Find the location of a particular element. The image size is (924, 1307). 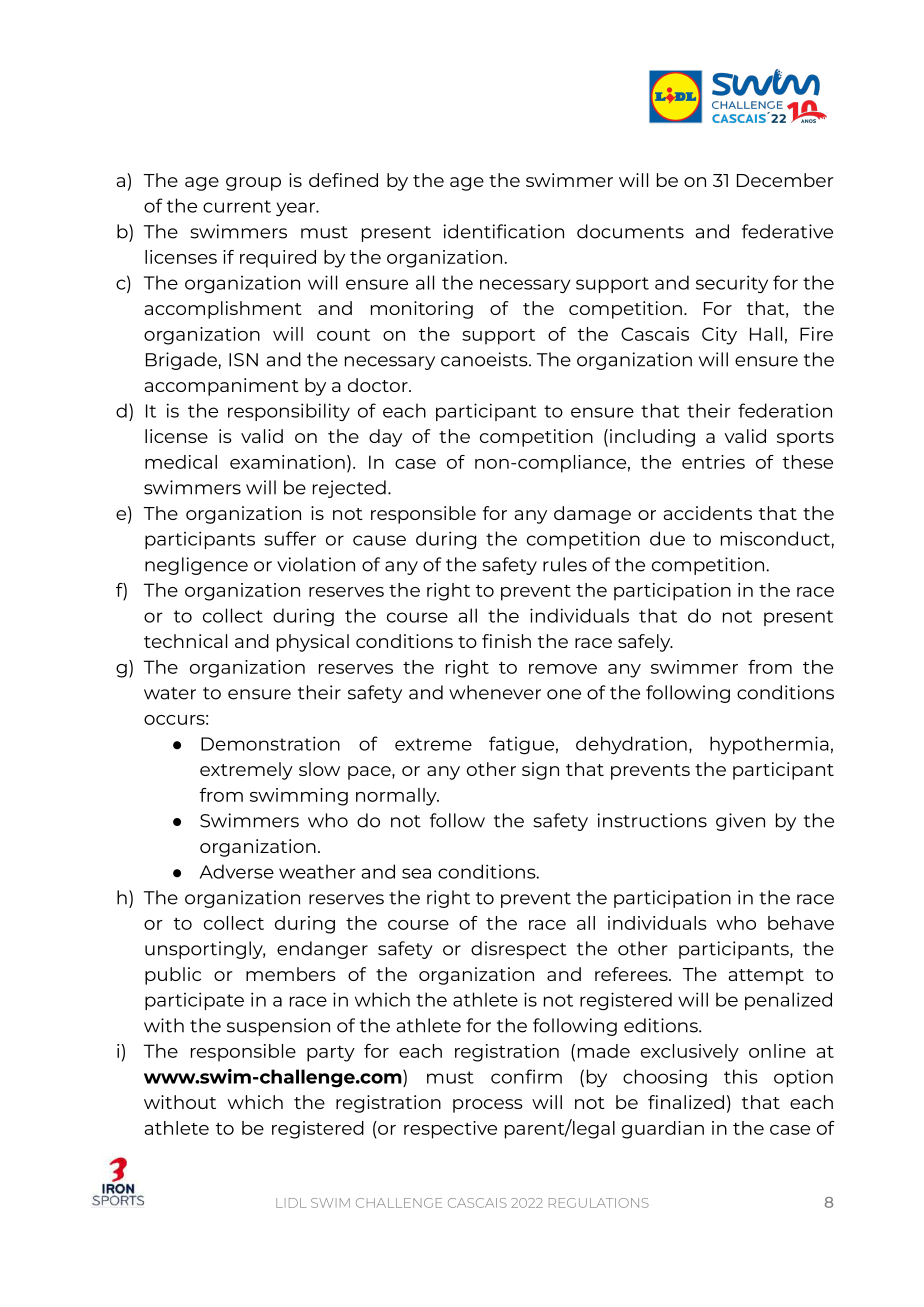

identification is located at coordinates (504, 231).
